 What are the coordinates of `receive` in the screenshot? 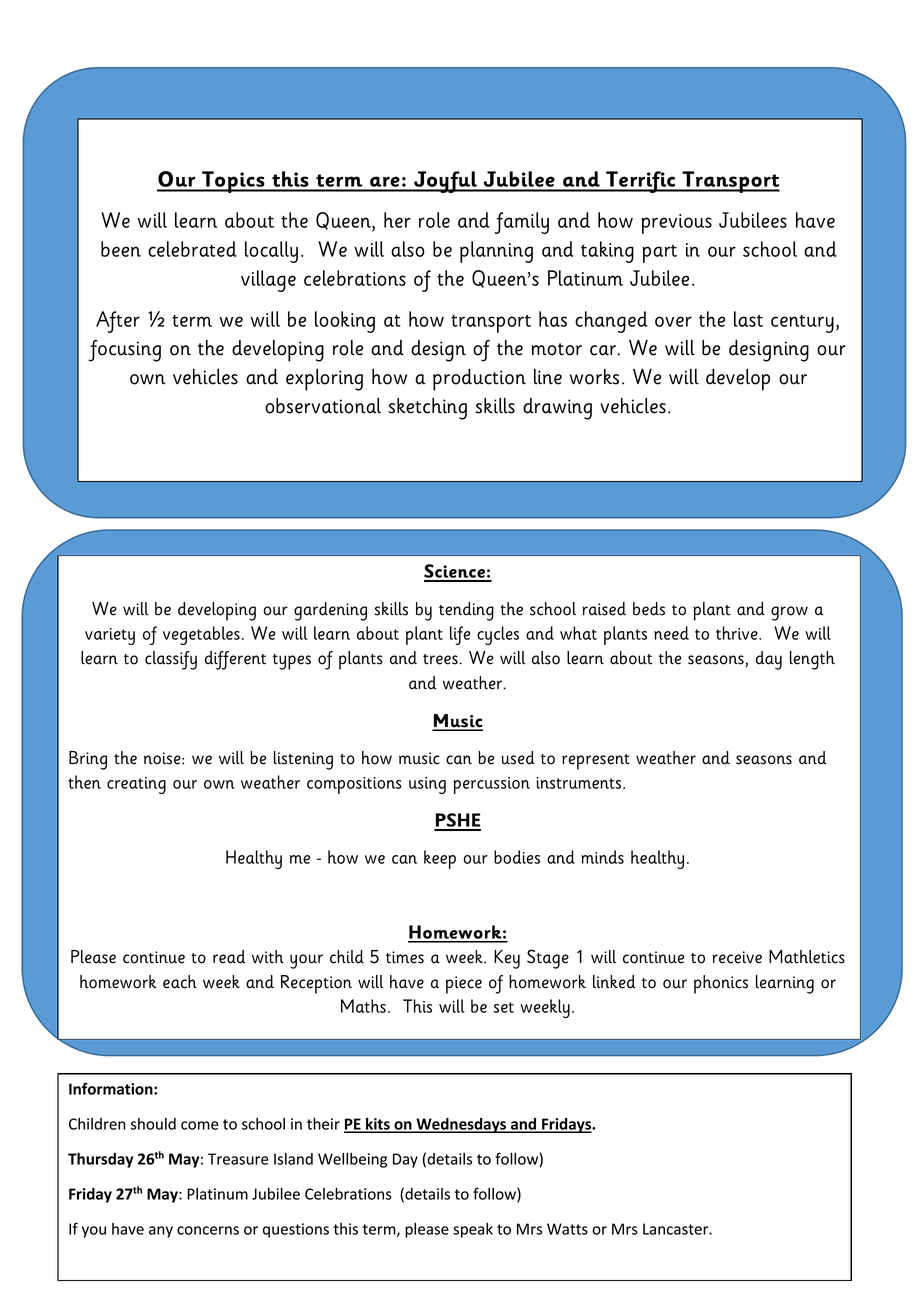 It's located at (737, 957).
